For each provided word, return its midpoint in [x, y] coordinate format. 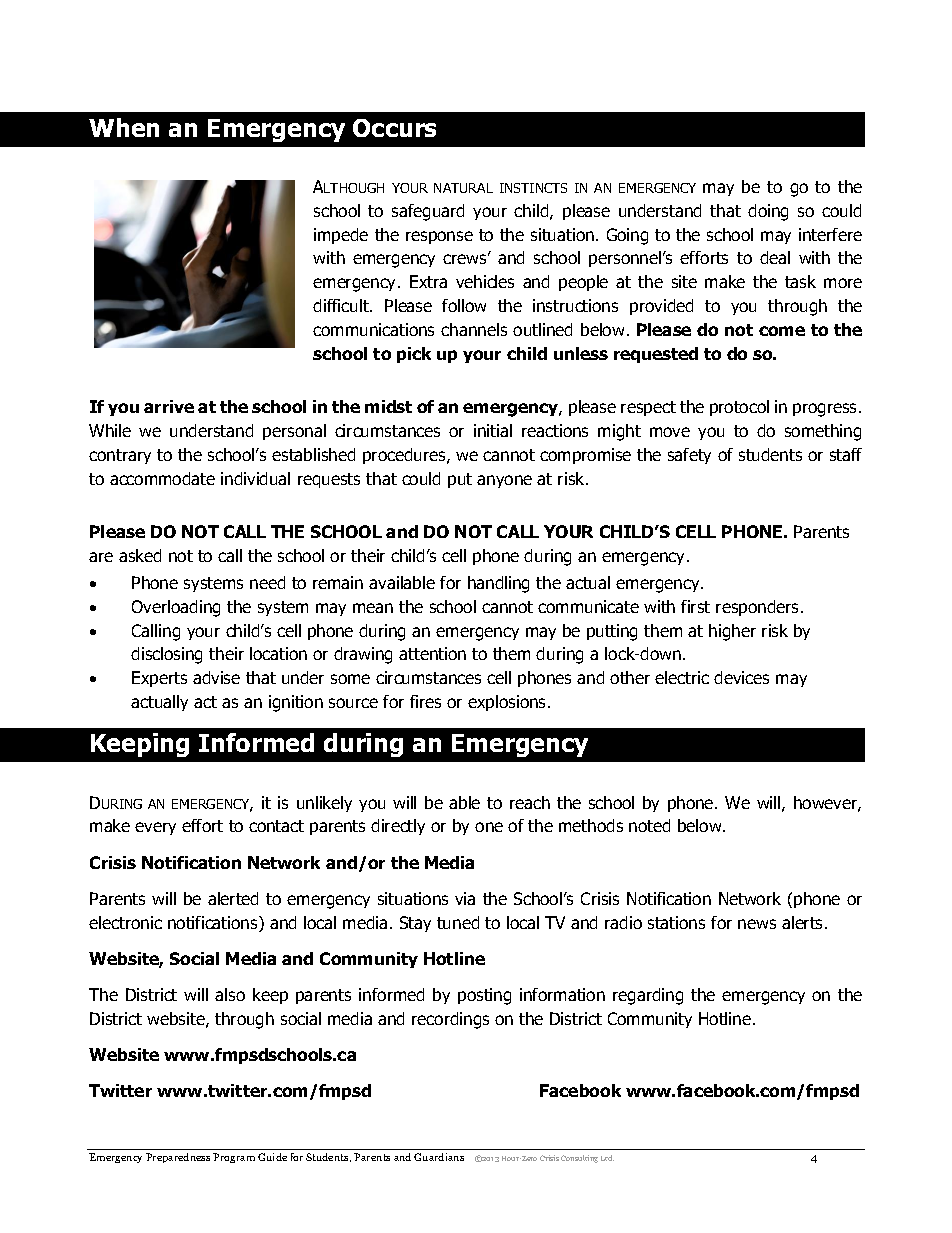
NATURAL [463, 188]
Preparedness [178, 1158]
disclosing [166, 655]
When [124, 127]
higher [732, 632]
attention [432, 653]
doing [768, 212]
